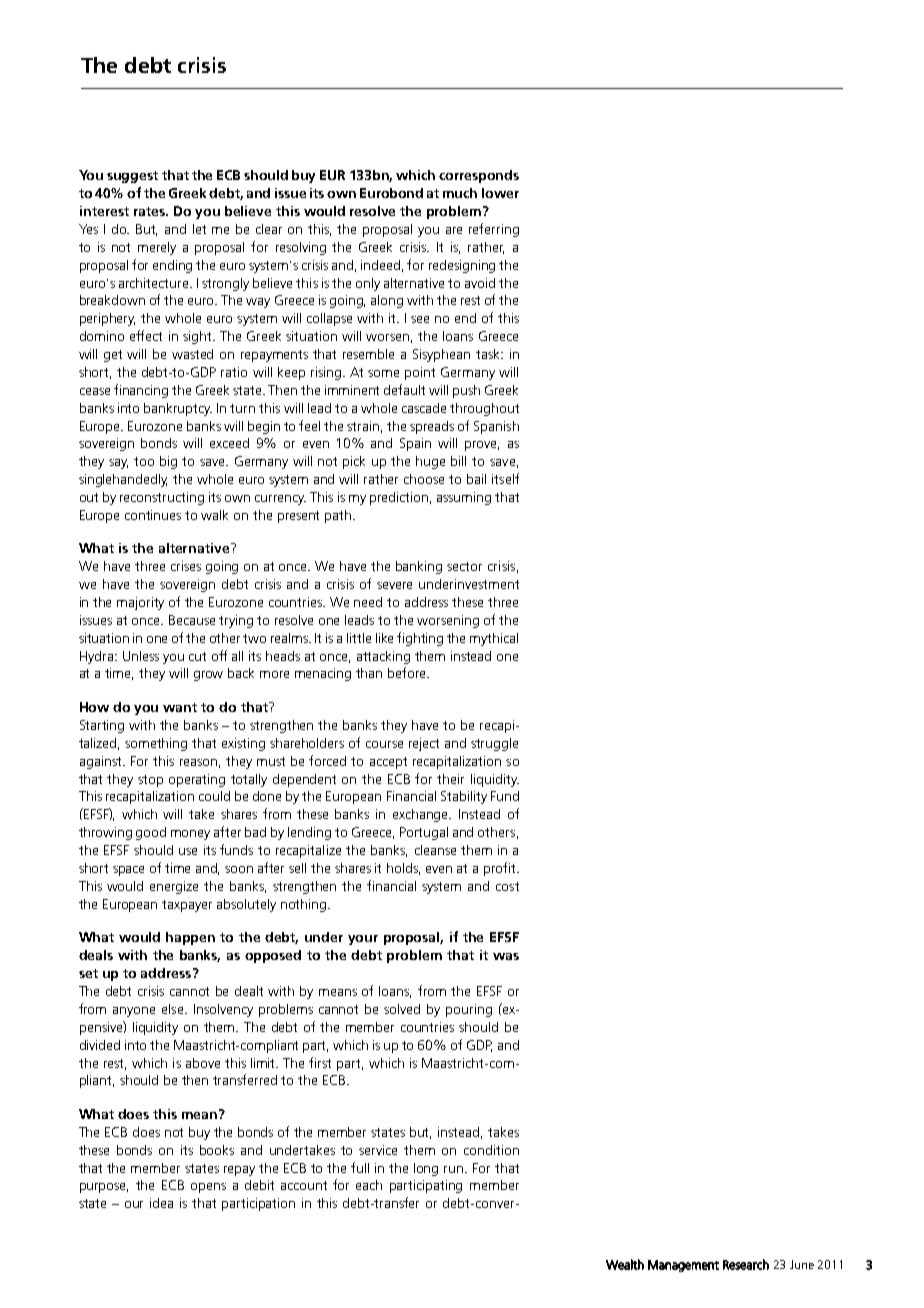 Image resolution: width=924 pixels, height=1308 pixels. What do you see at coordinates (501, 869) in the image?
I see `profit` at bounding box center [501, 869].
